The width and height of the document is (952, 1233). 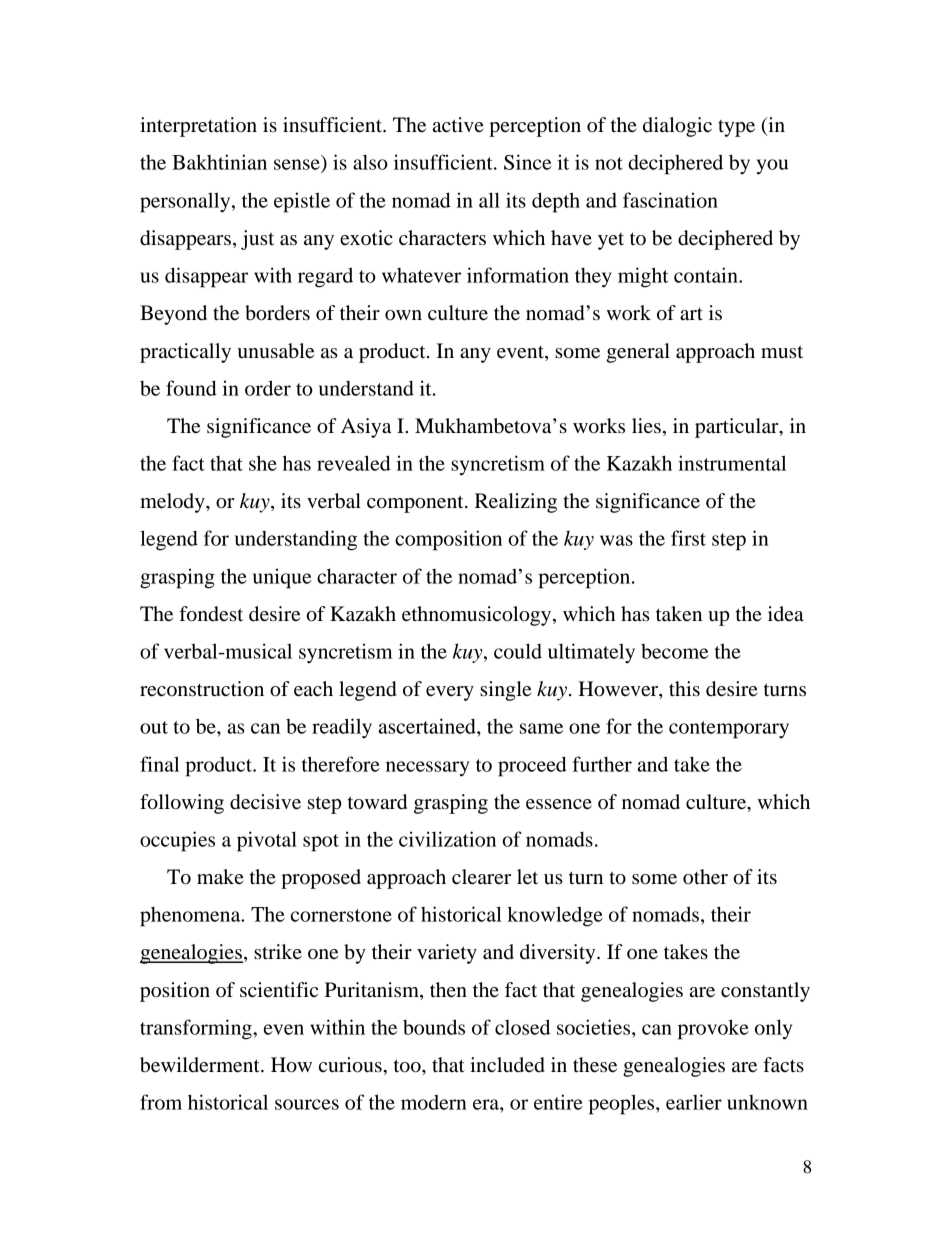 What do you see at coordinates (458, 125) in the document?
I see `active` at bounding box center [458, 125].
